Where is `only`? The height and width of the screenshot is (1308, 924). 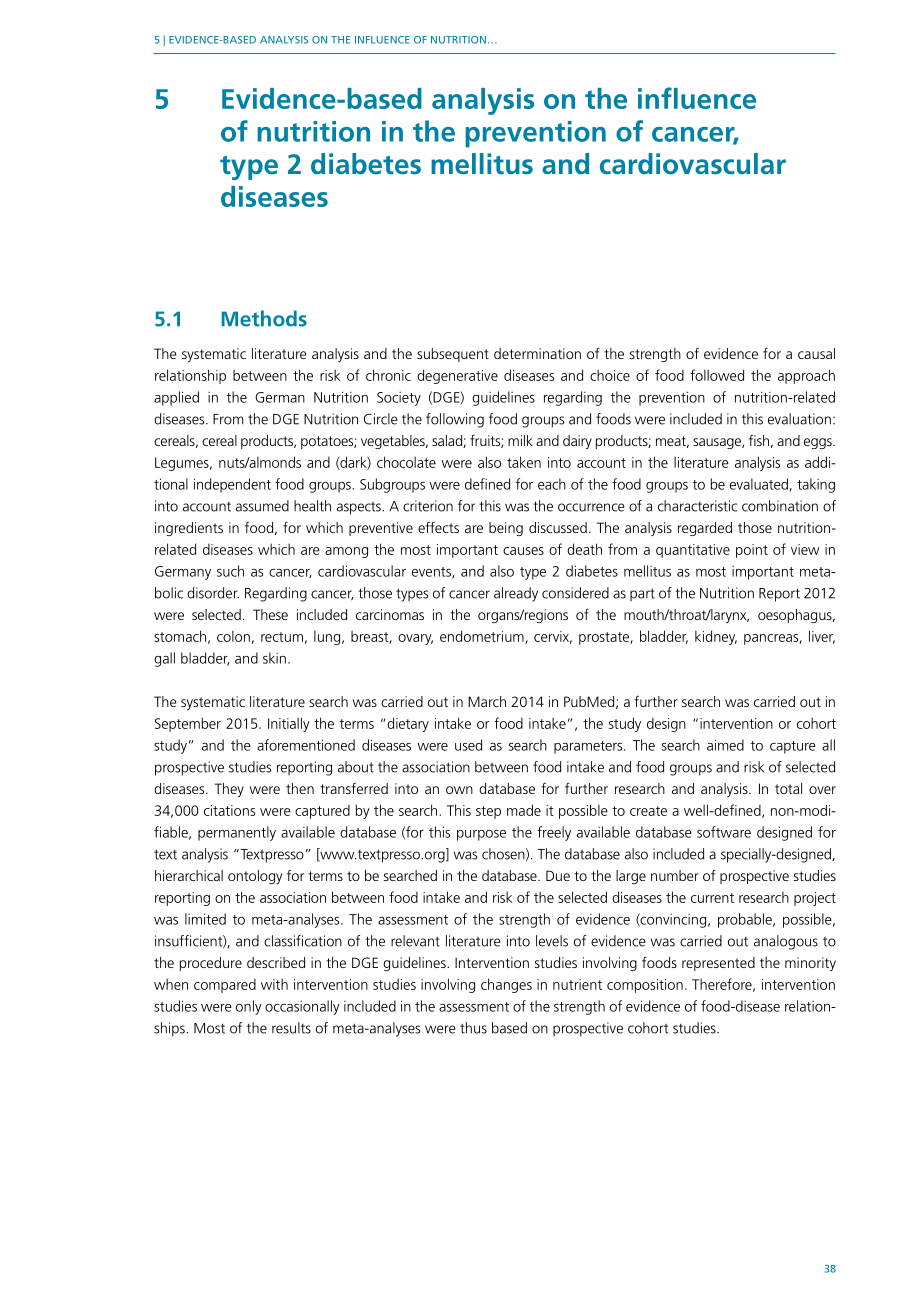
only is located at coordinates (249, 1007).
